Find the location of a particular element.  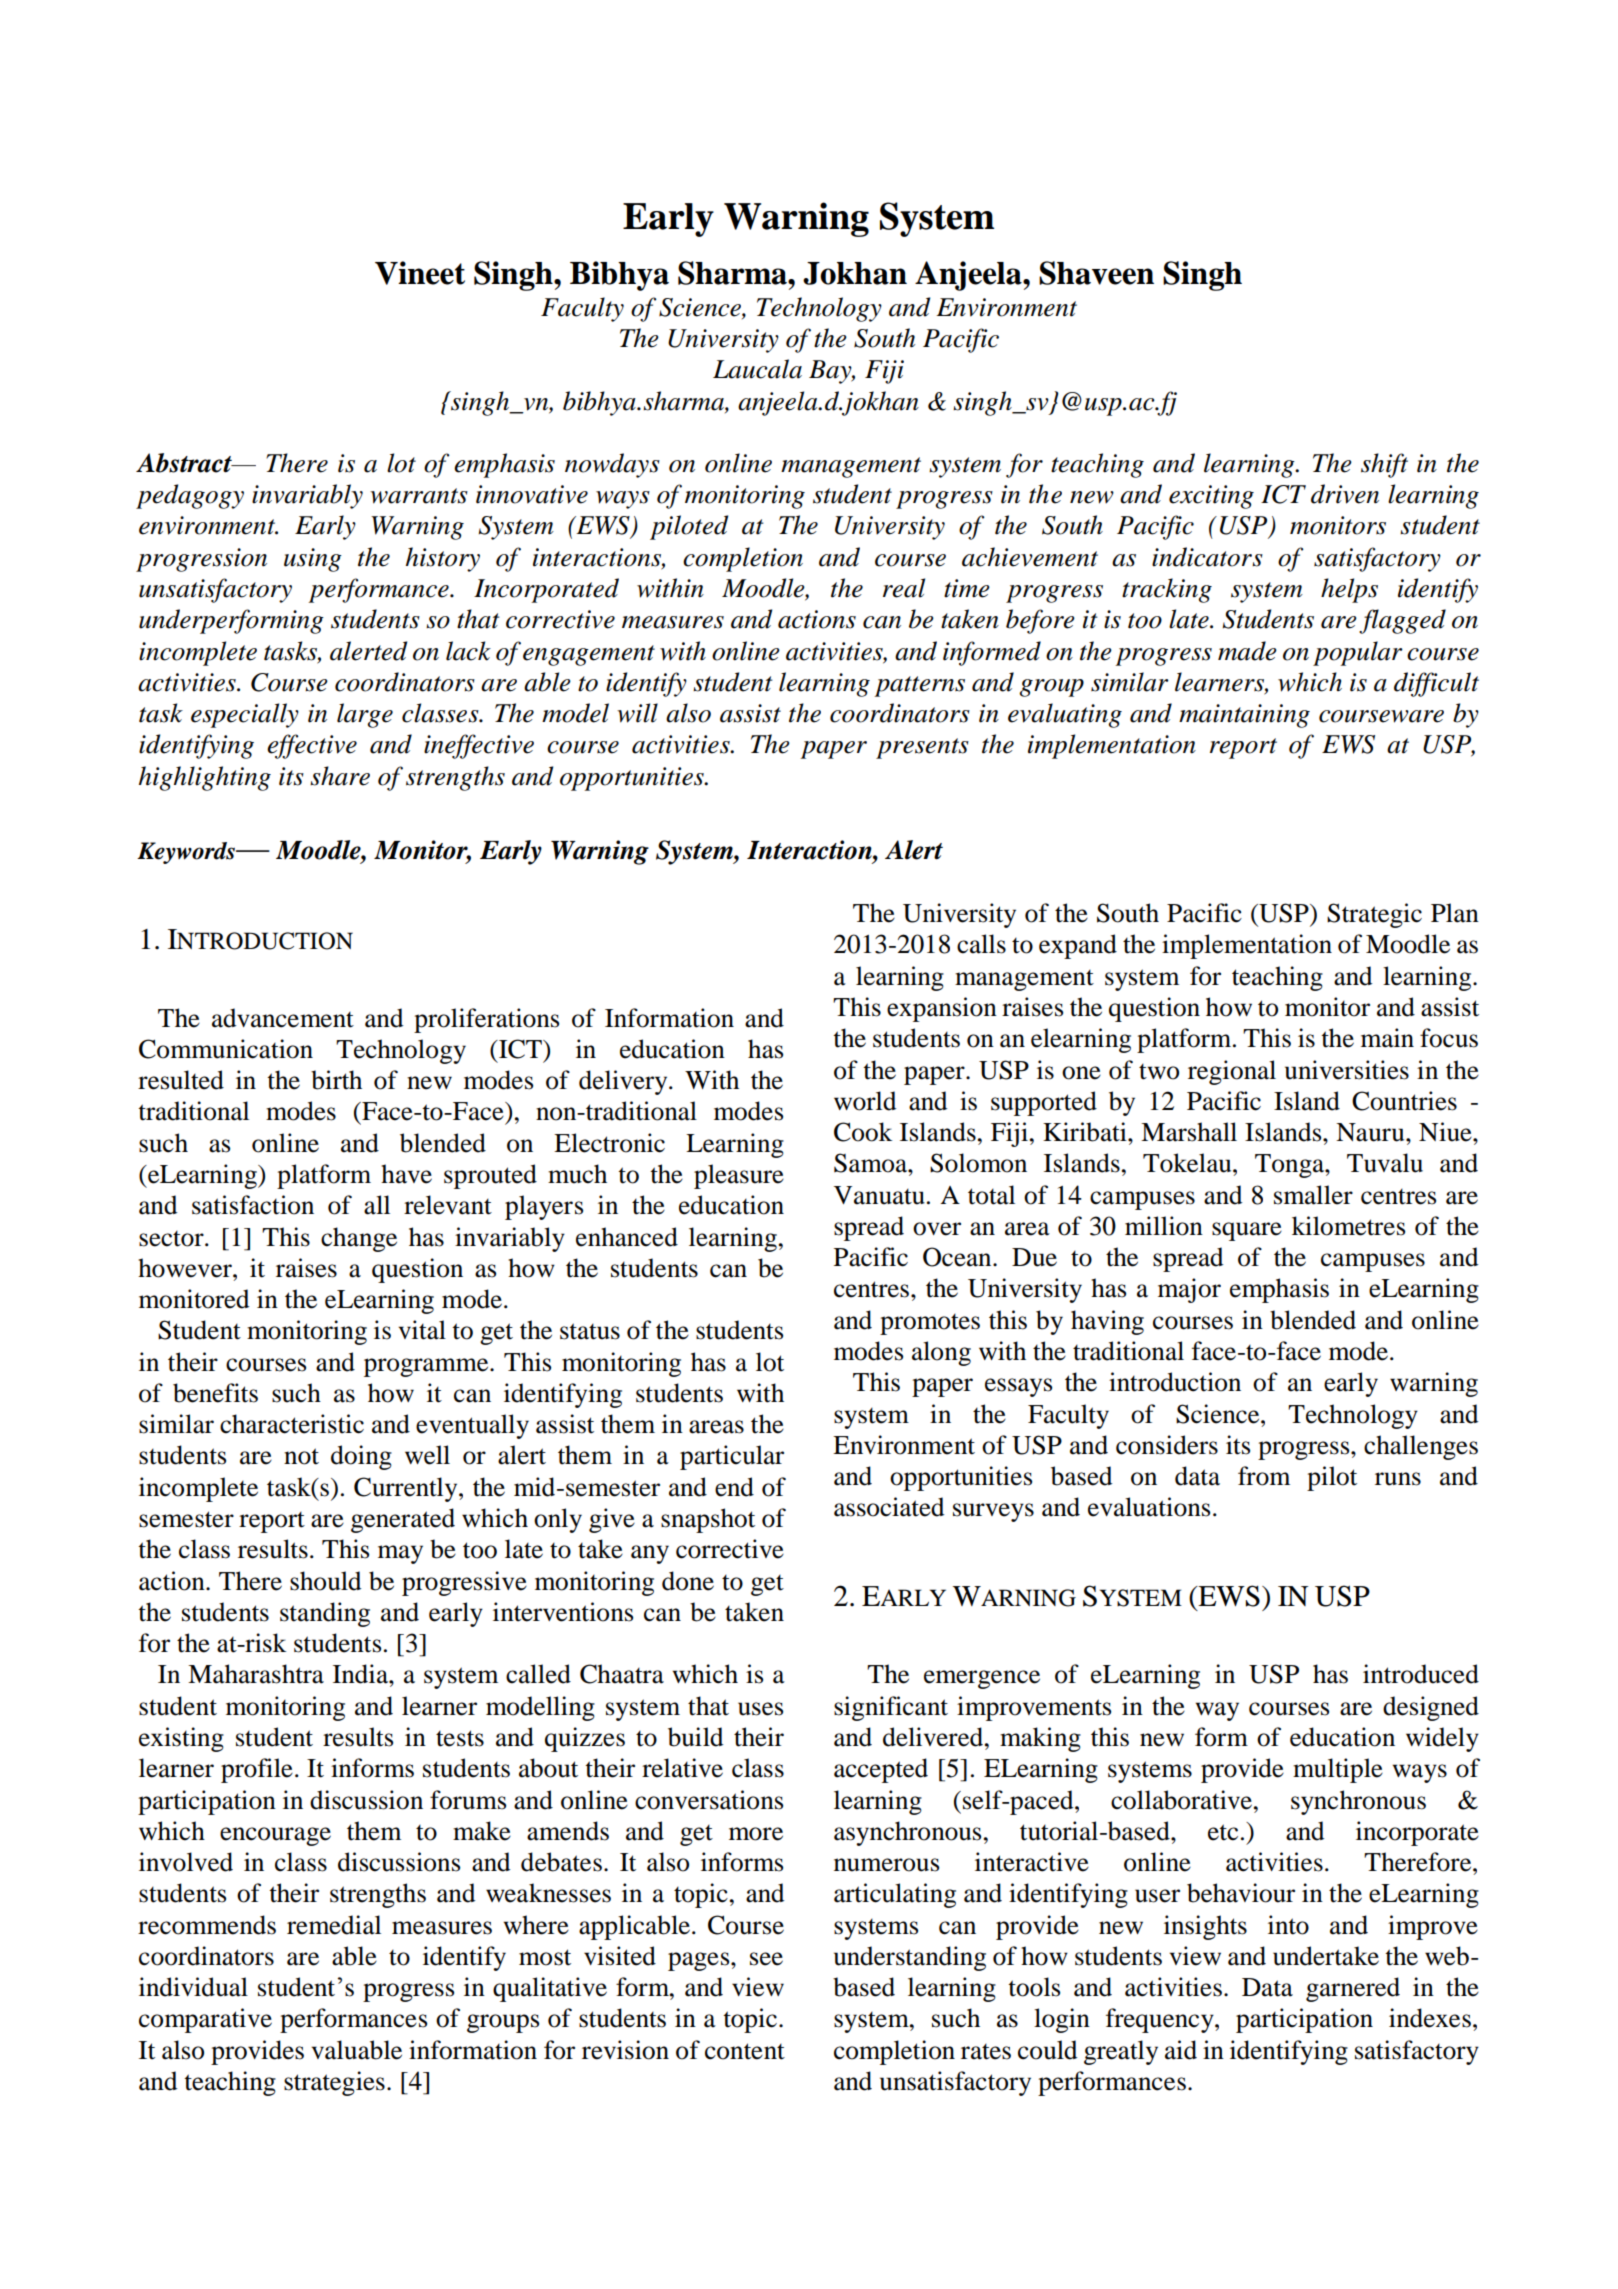

share is located at coordinates (340, 776).
